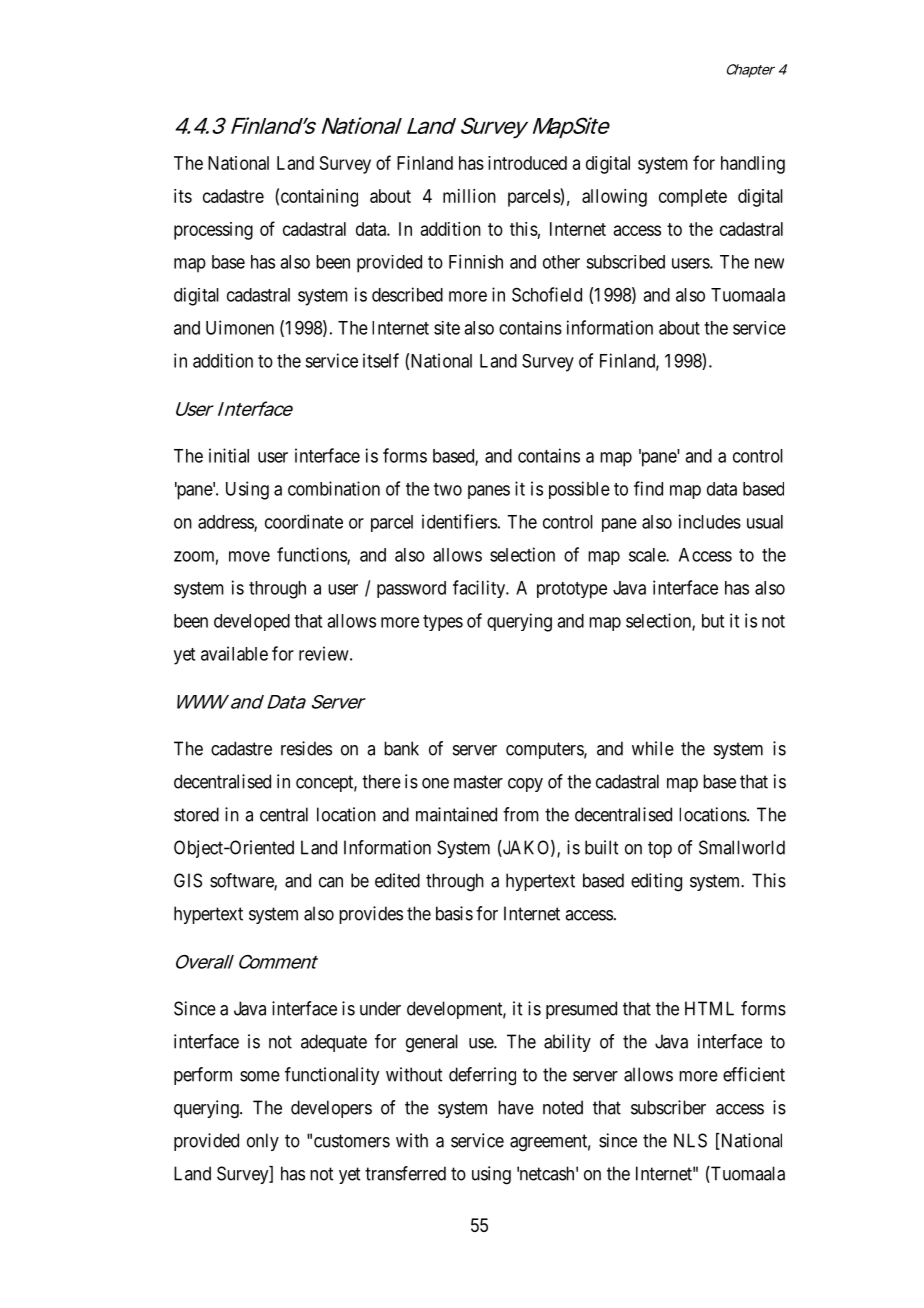  Describe the element at coordinates (693, 198) in the page. I see `complete` at that location.
